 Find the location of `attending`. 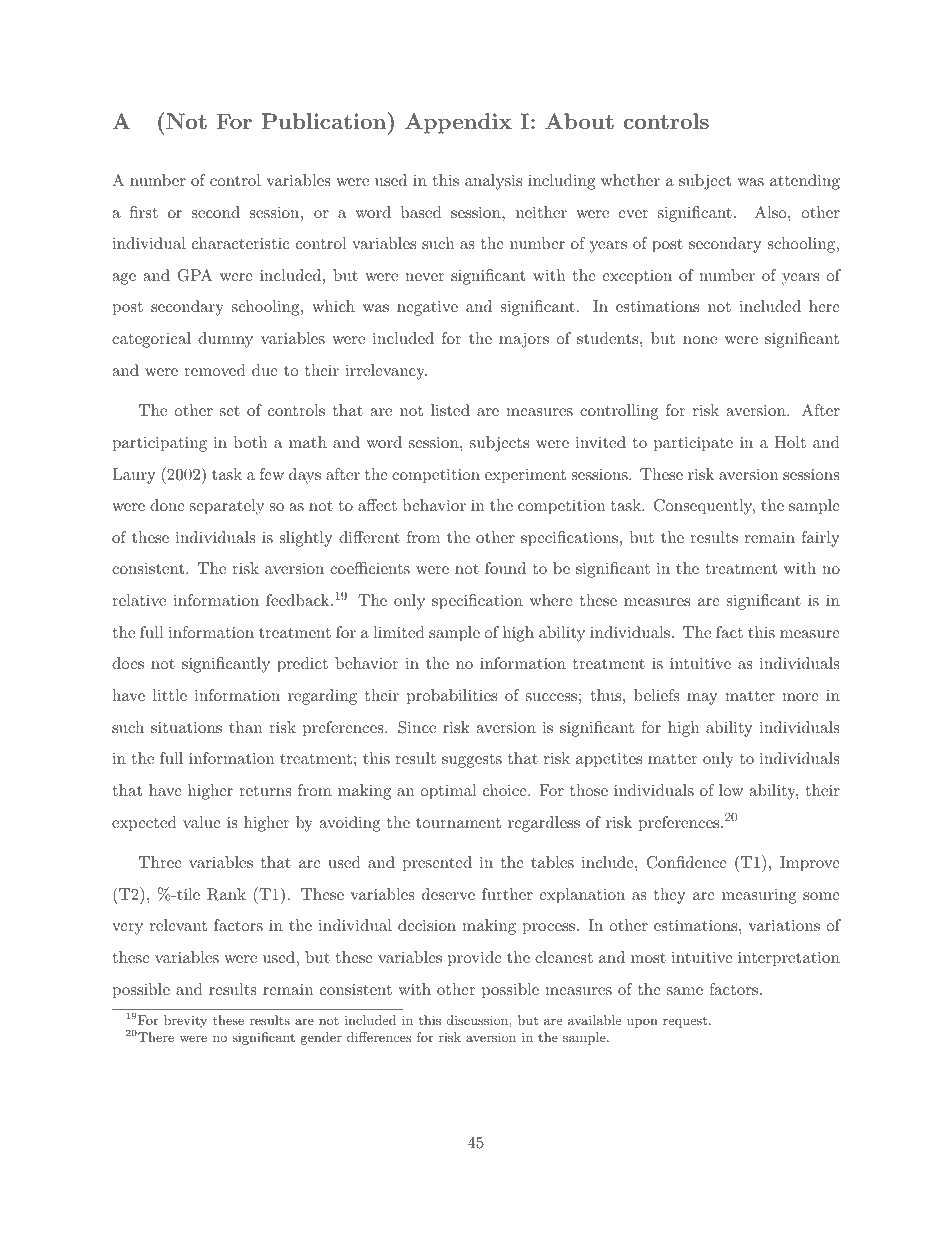

attending is located at coordinates (805, 182).
